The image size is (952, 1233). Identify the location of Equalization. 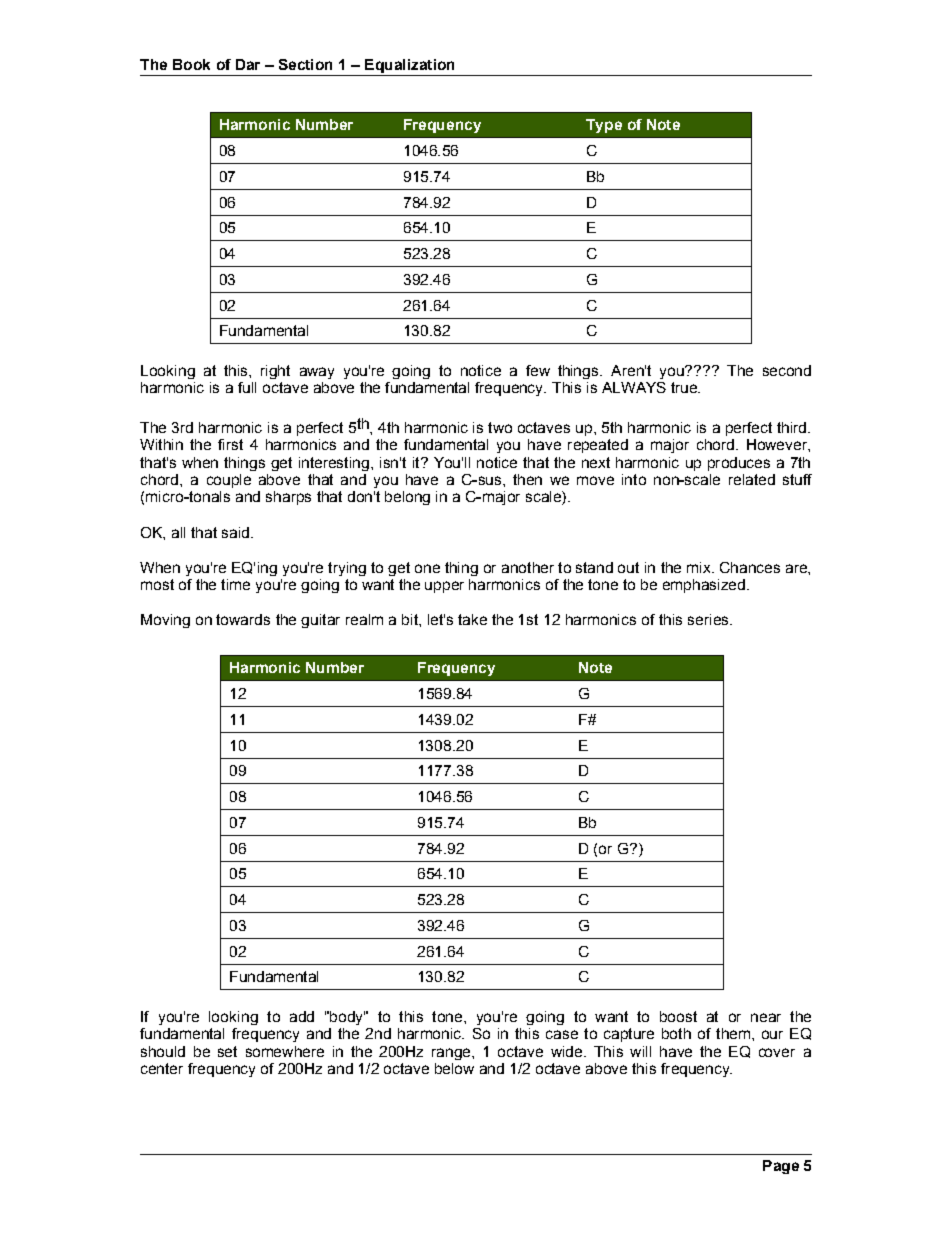
(410, 67).
